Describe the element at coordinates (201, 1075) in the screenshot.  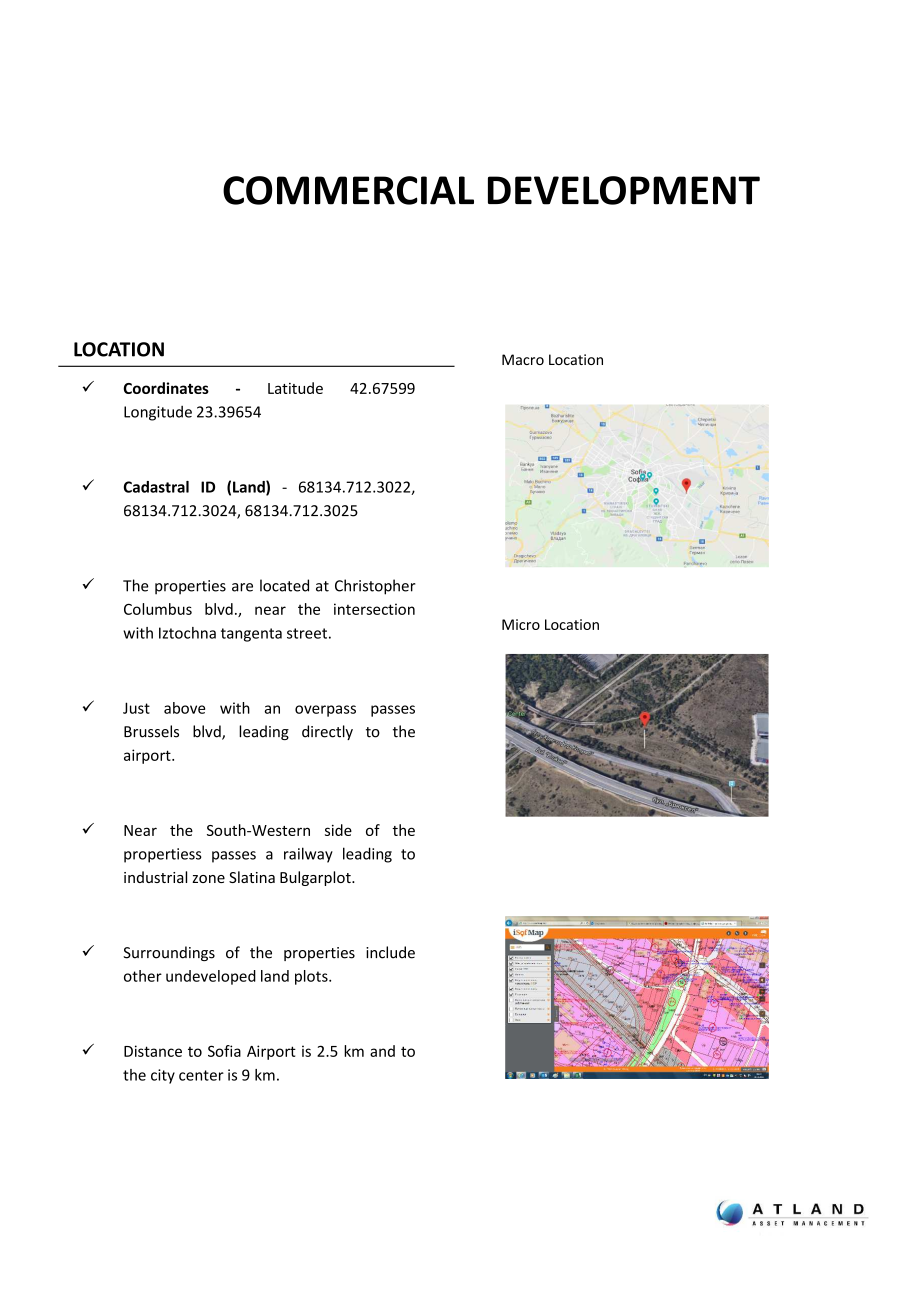
I see `center` at that location.
